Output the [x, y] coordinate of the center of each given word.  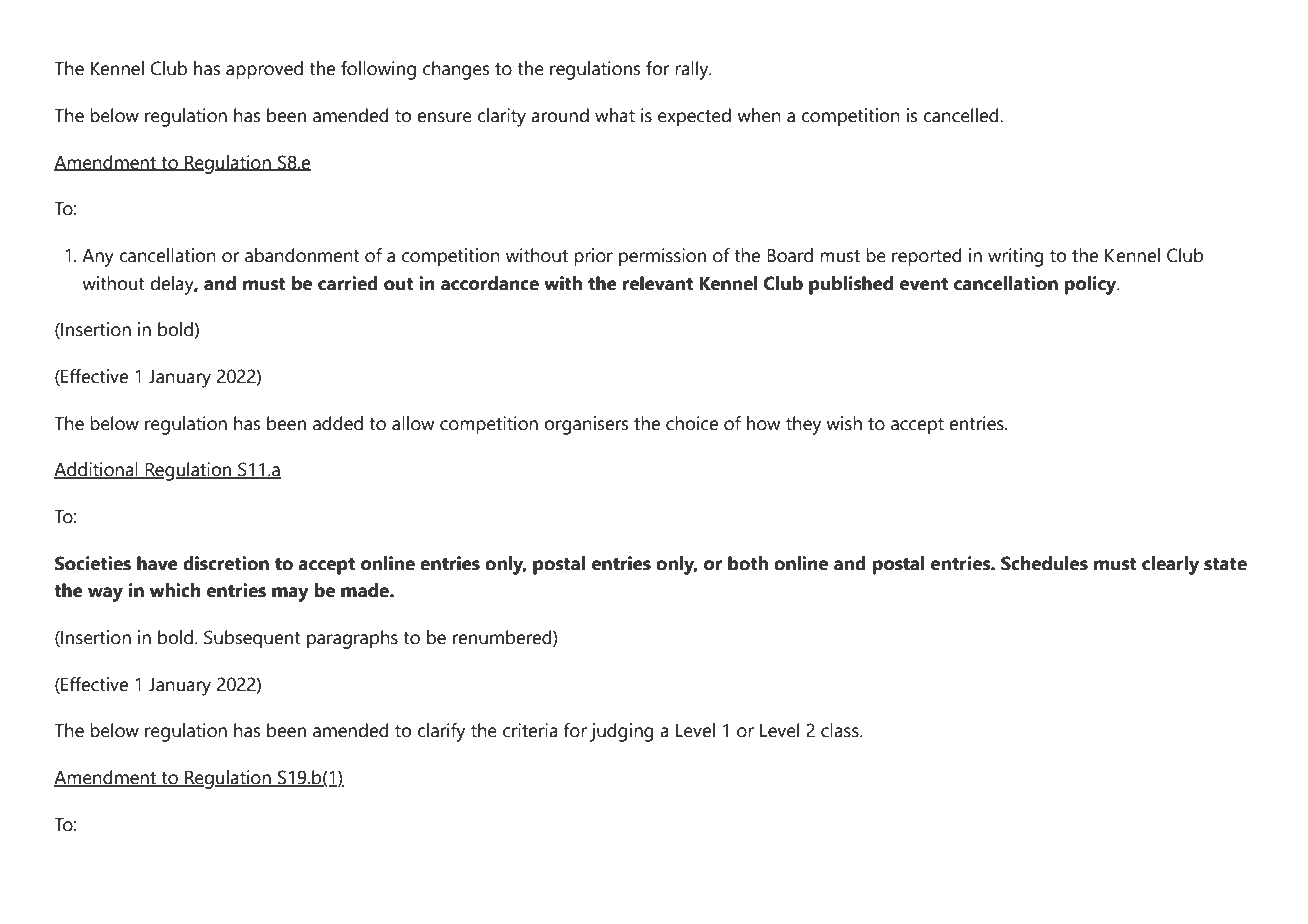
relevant [657, 283]
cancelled [962, 115]
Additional [97, 470]
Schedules [1044, 563]
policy [1091, 285]
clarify [441, 732]
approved [264, 70]
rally [693, 70]
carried [348, 283]
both [748, 563]
